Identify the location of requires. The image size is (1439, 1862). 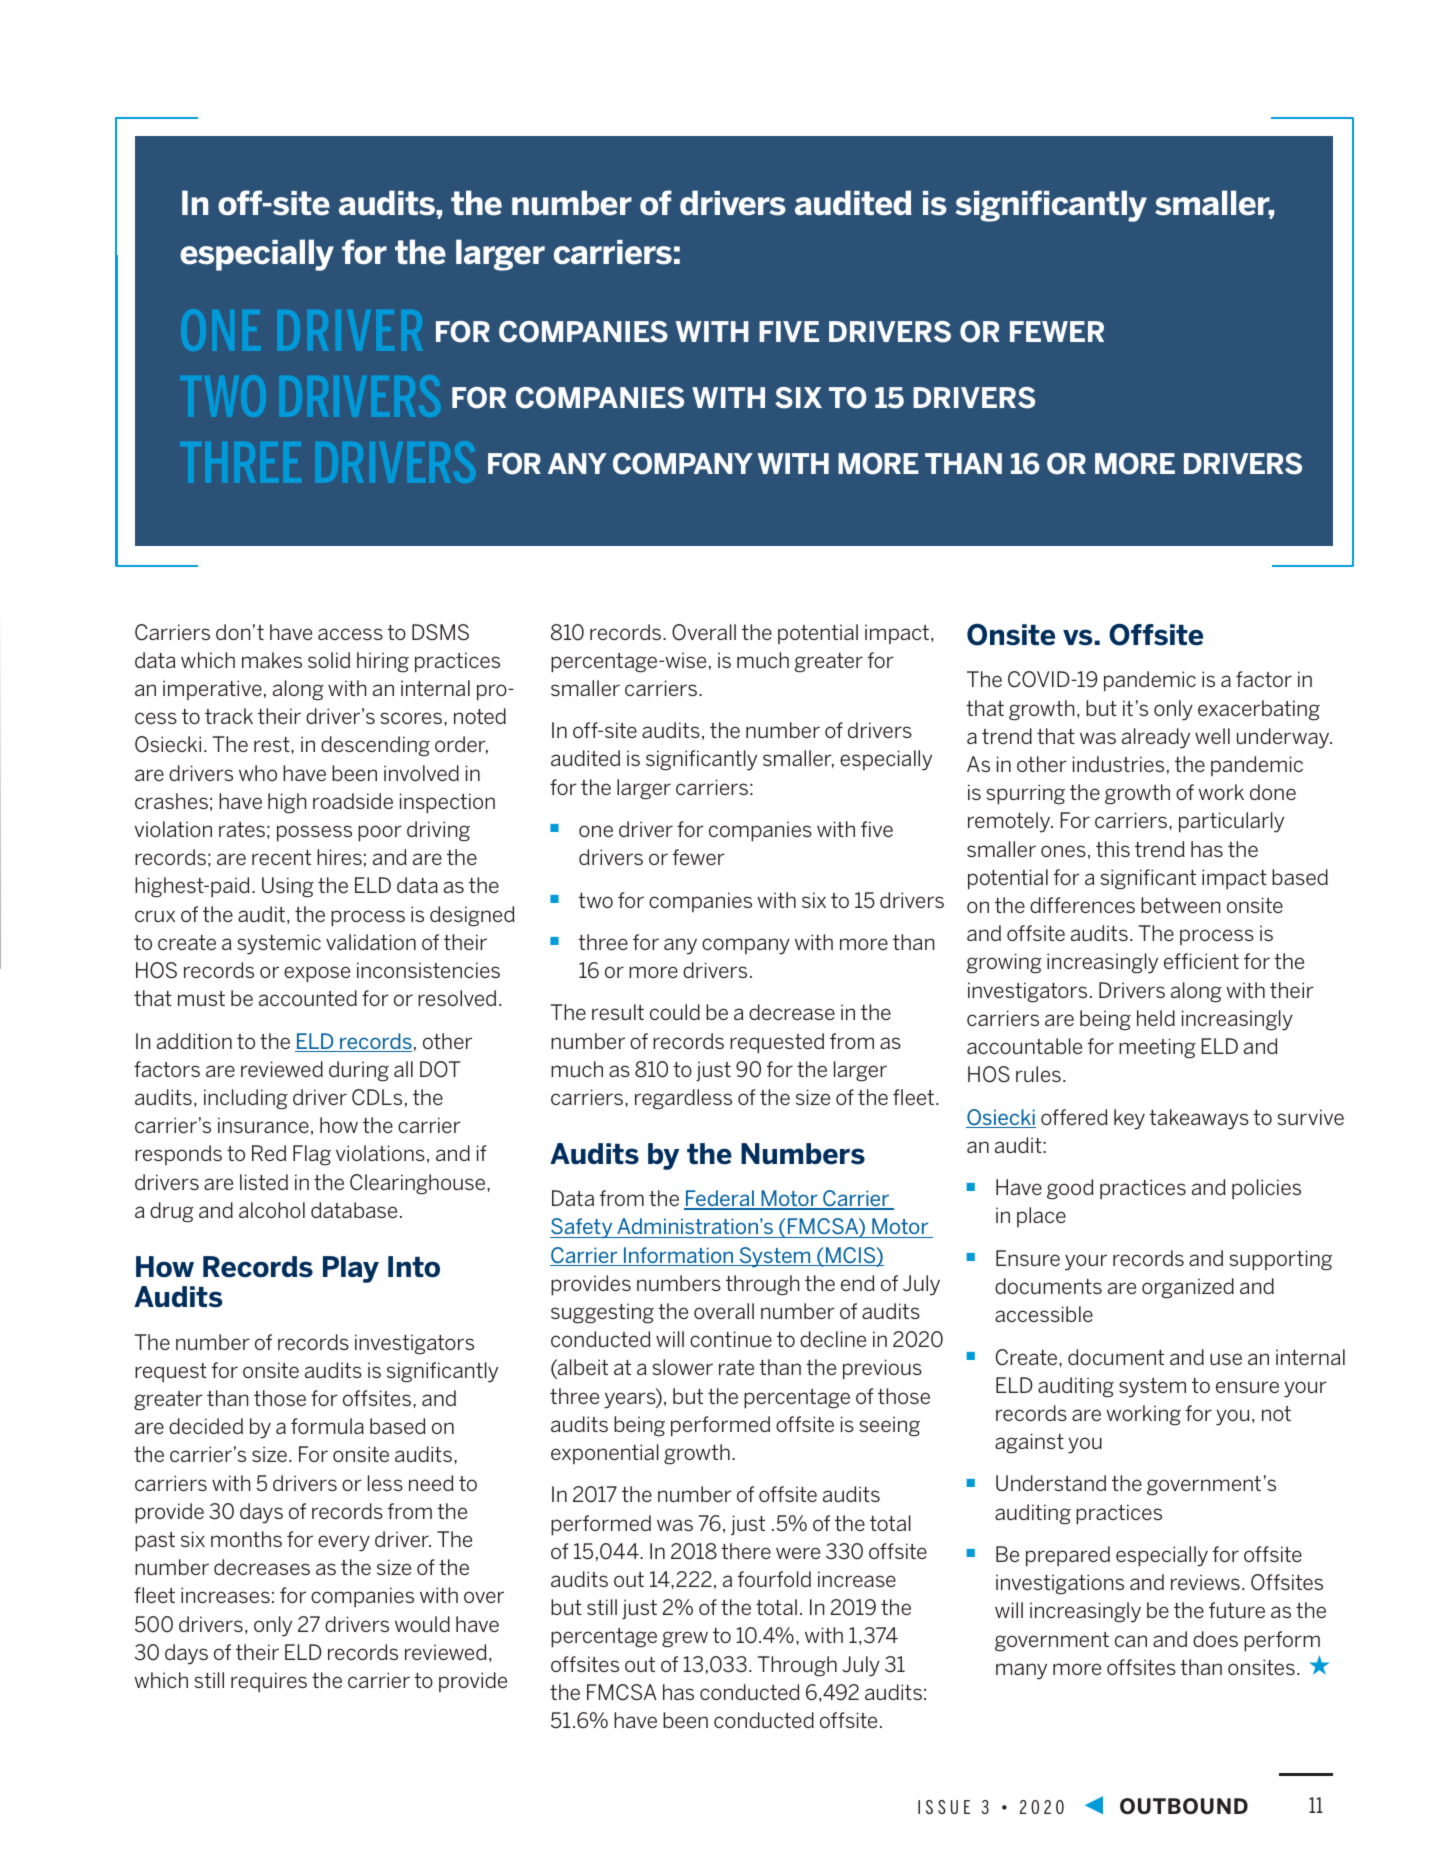
(269, 1682).
